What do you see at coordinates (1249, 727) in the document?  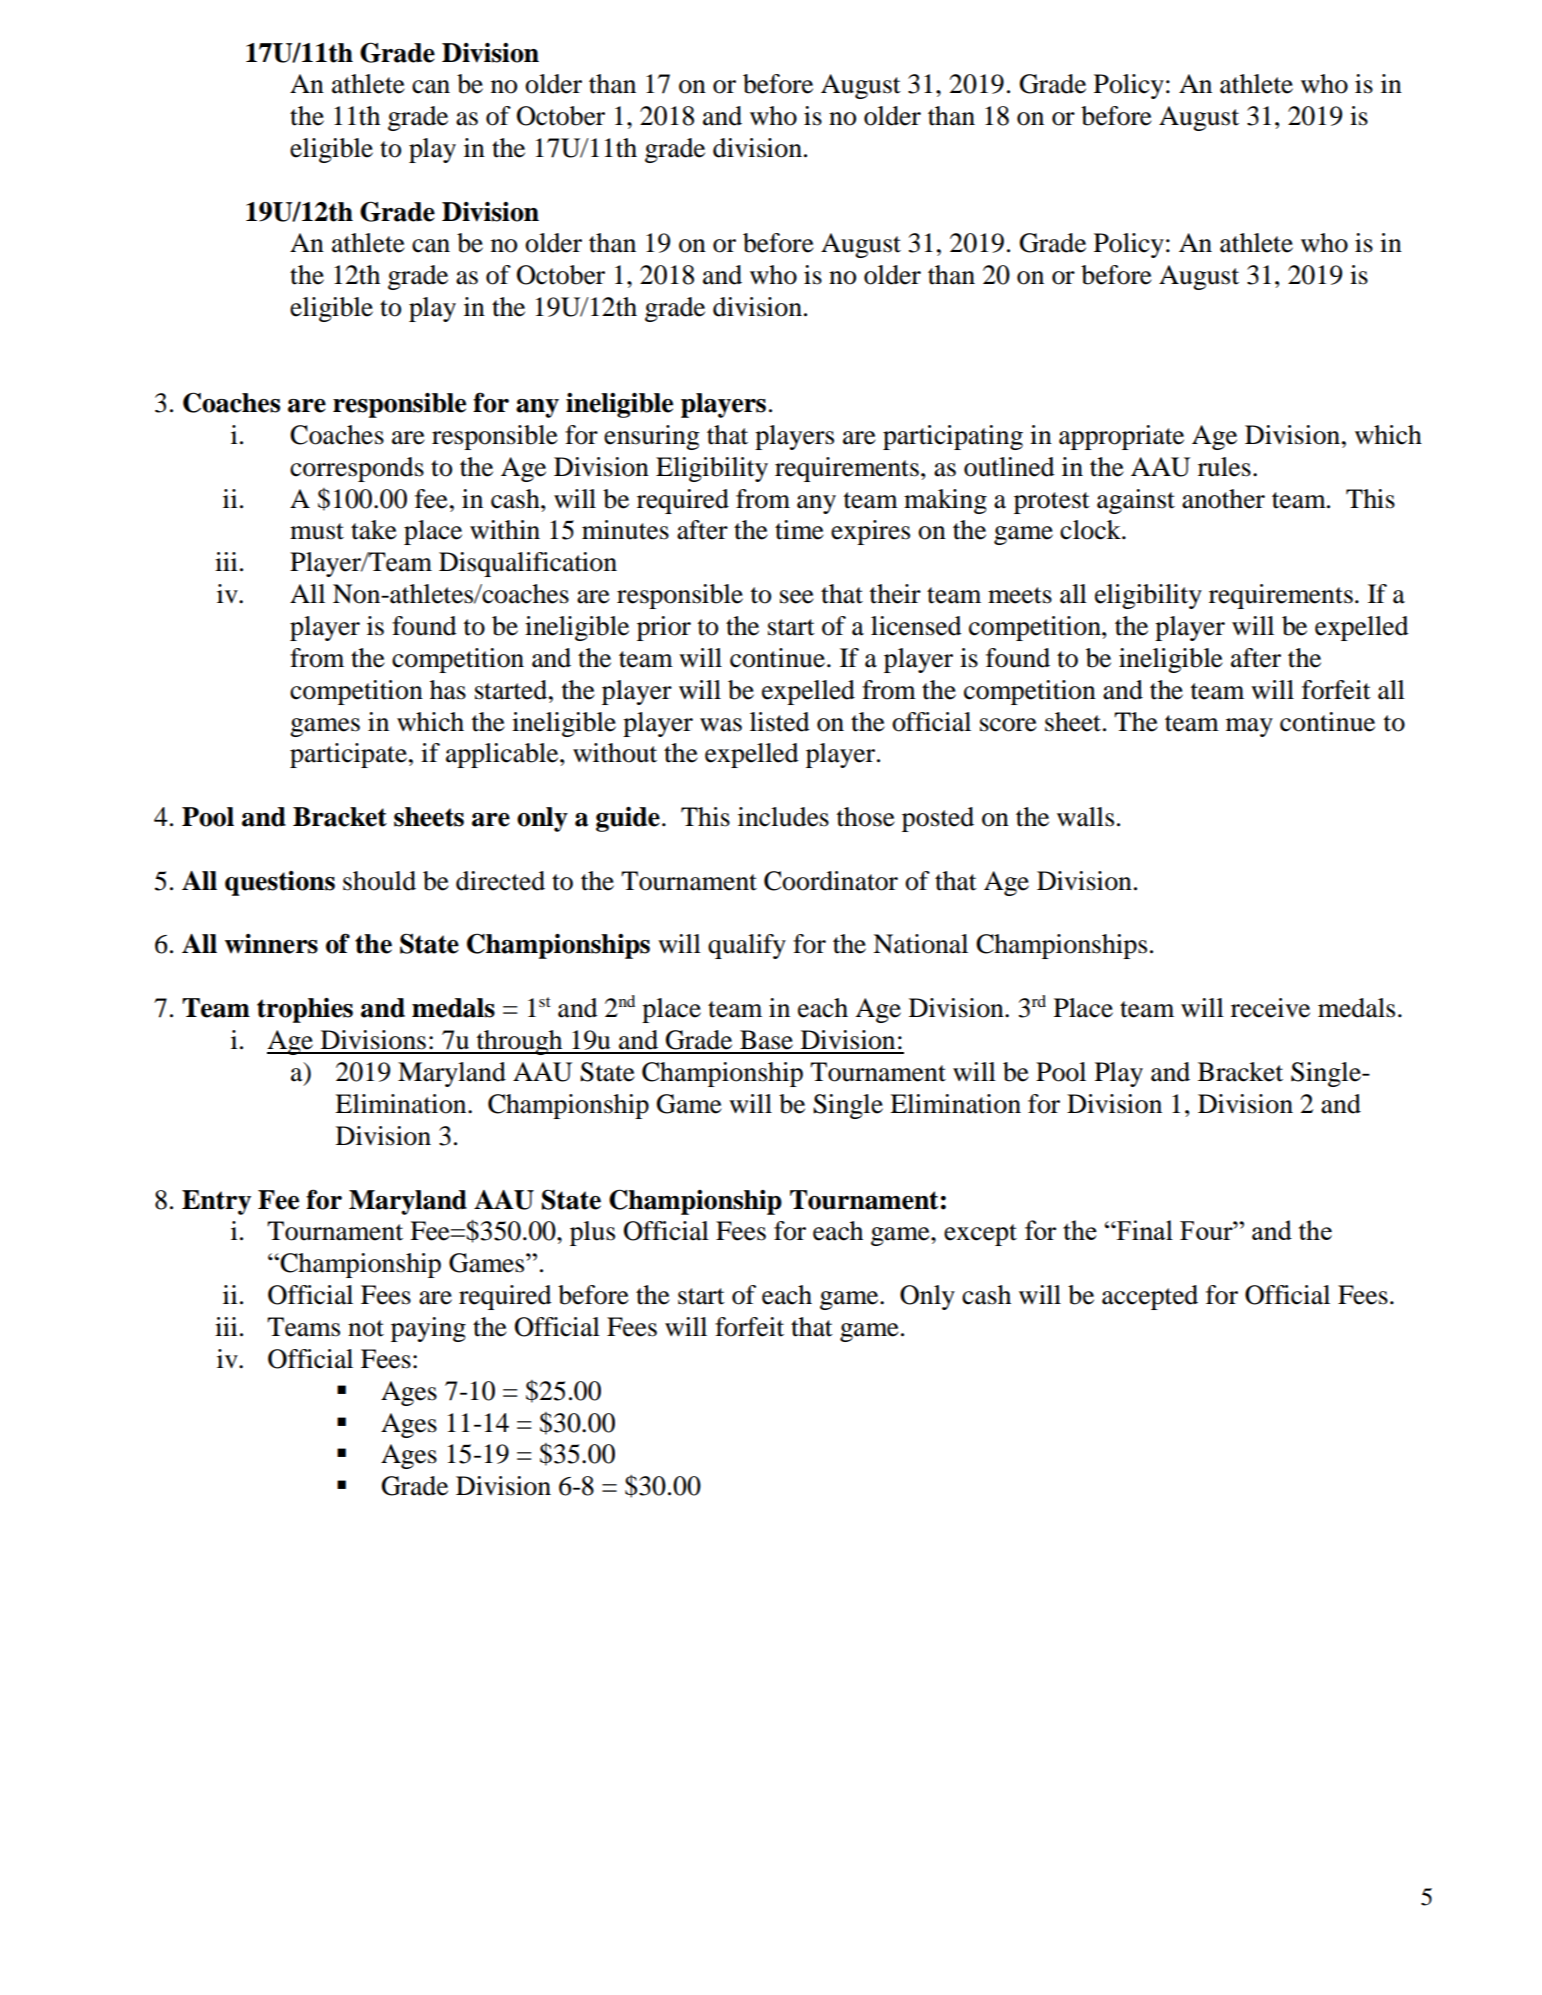 I see `may` at bounding box center [1249, 727].
